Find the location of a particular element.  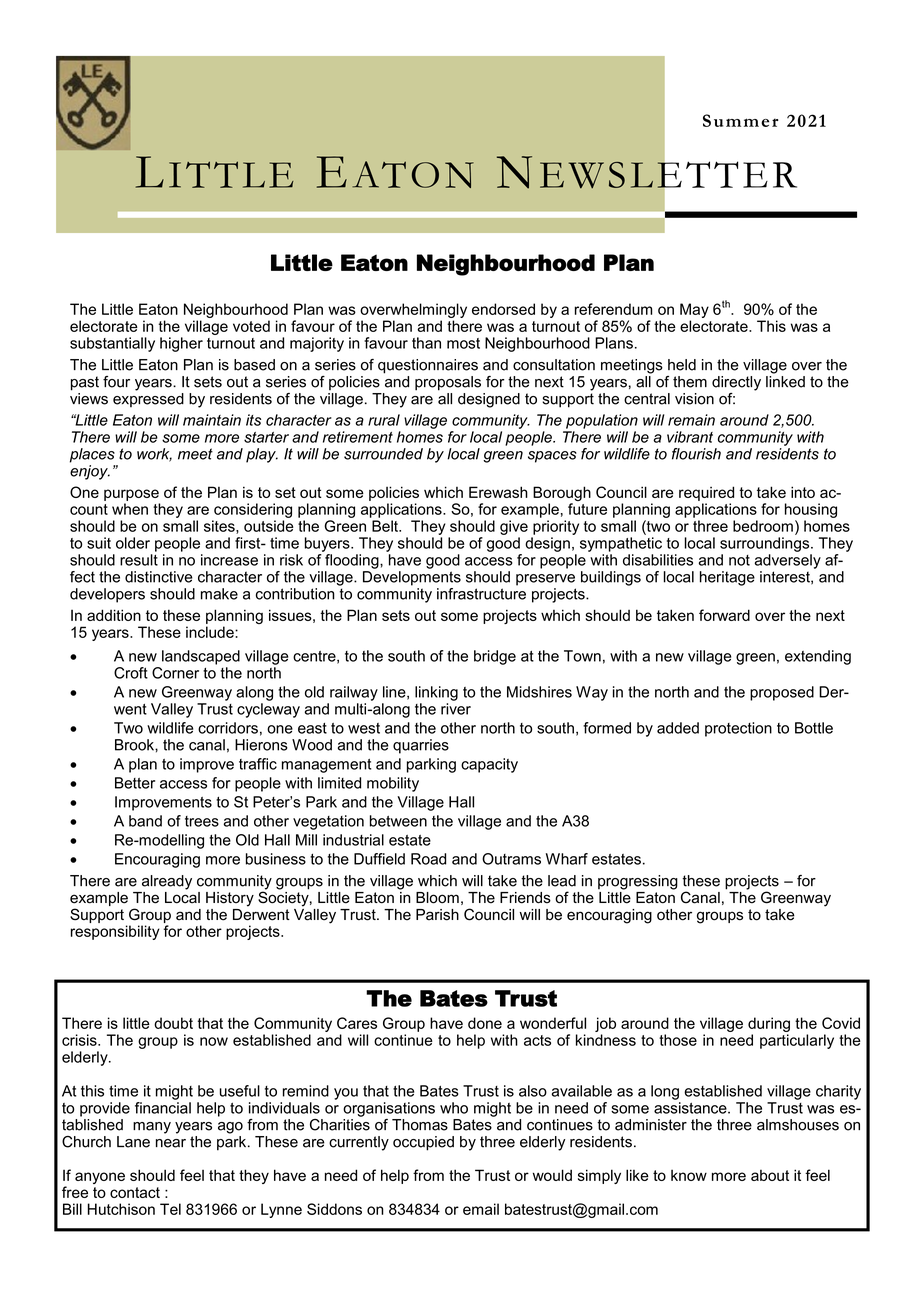

contact is located at coordinates (135, 1192).
